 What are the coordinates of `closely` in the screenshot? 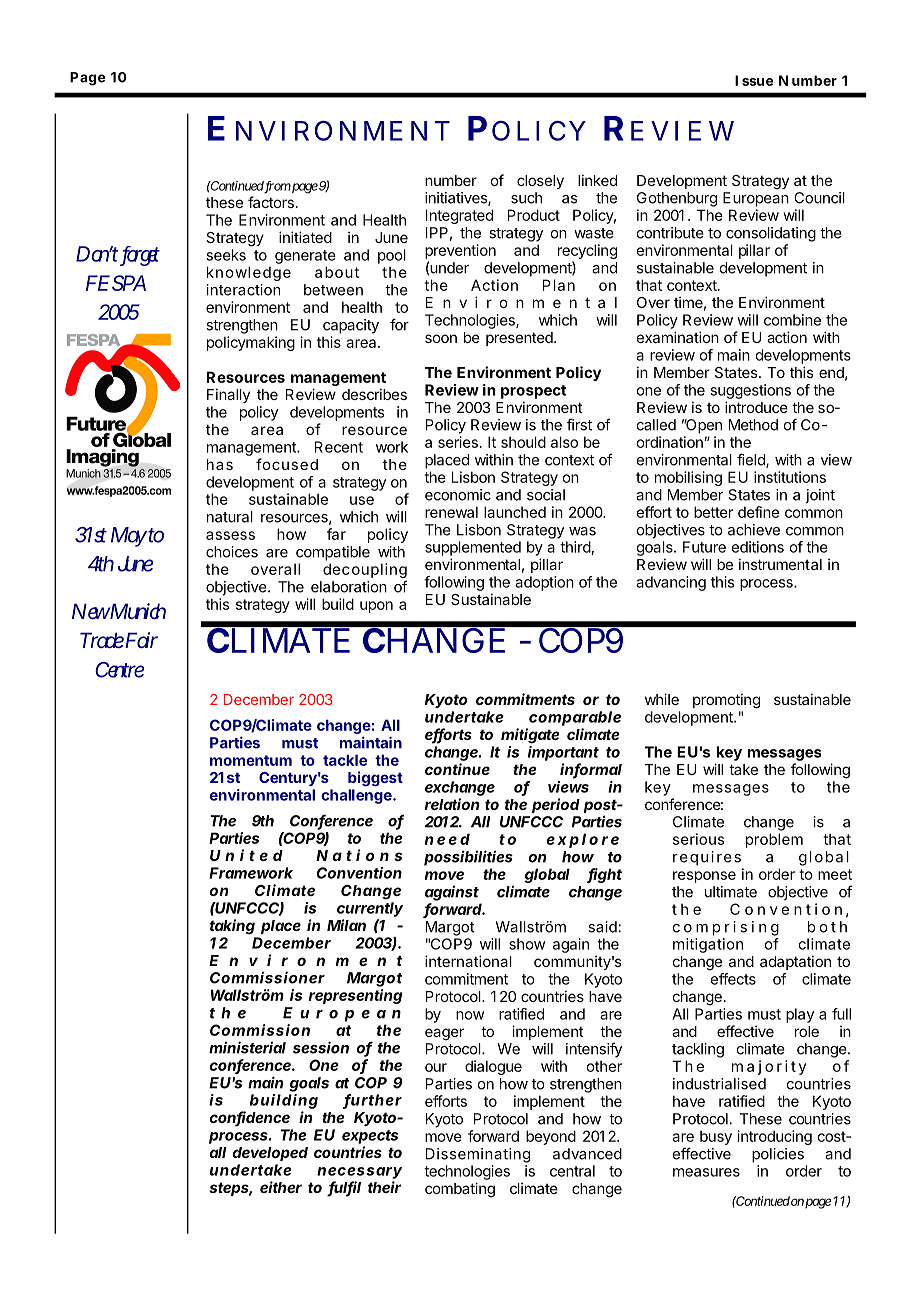 It's located at (540, 182).
